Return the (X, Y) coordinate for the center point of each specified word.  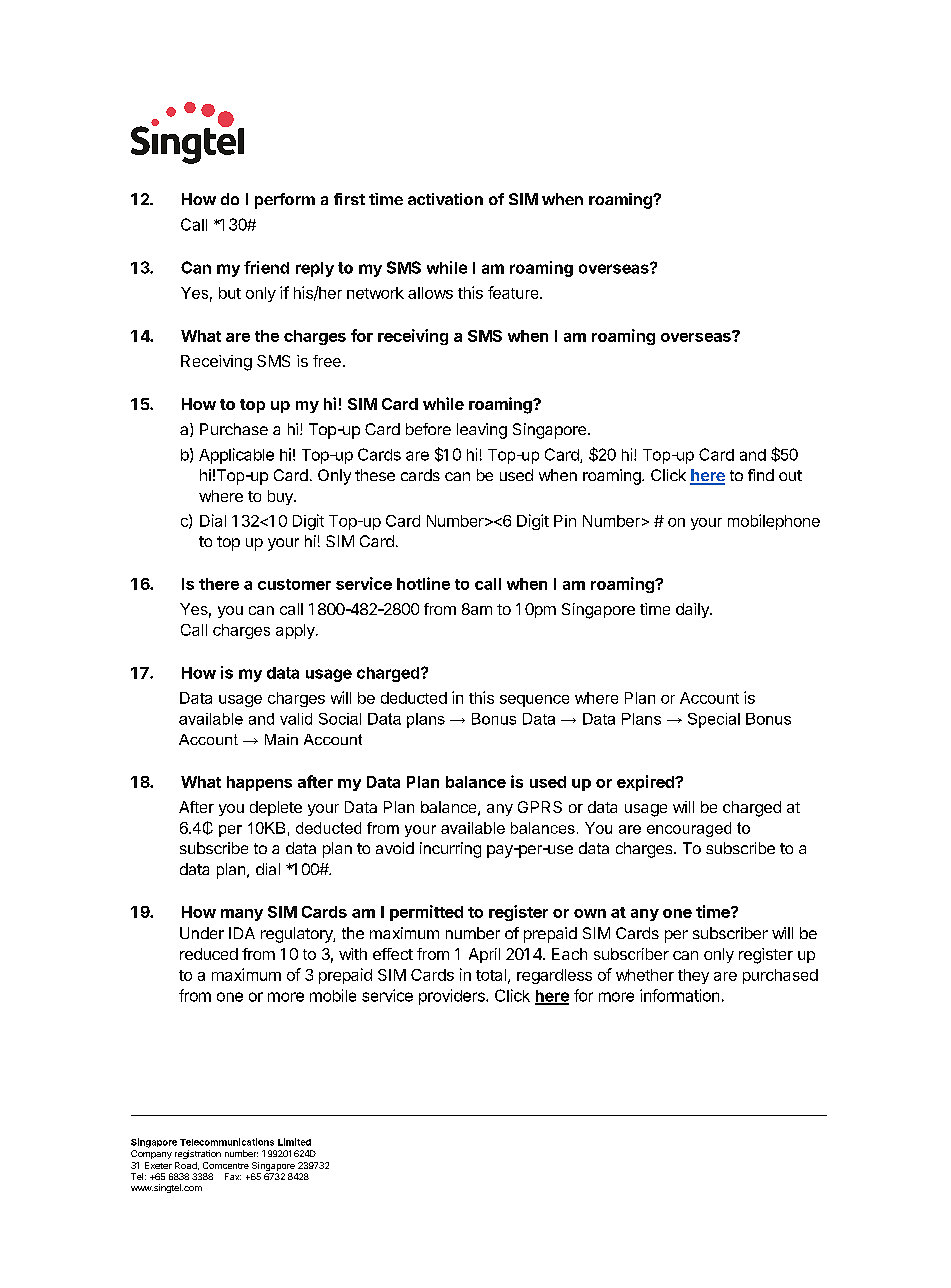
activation (445, 199)
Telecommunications (227, 1142)
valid (296, 719)
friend (266, 267)
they (693, 976)
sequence (534, 701)
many (242, 915)
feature (514, 292)
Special (714, 720)
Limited (294, 1142)
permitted (426, 913)
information (679, 995)
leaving (482, 431)
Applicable (236, 456)
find (761, 475)
